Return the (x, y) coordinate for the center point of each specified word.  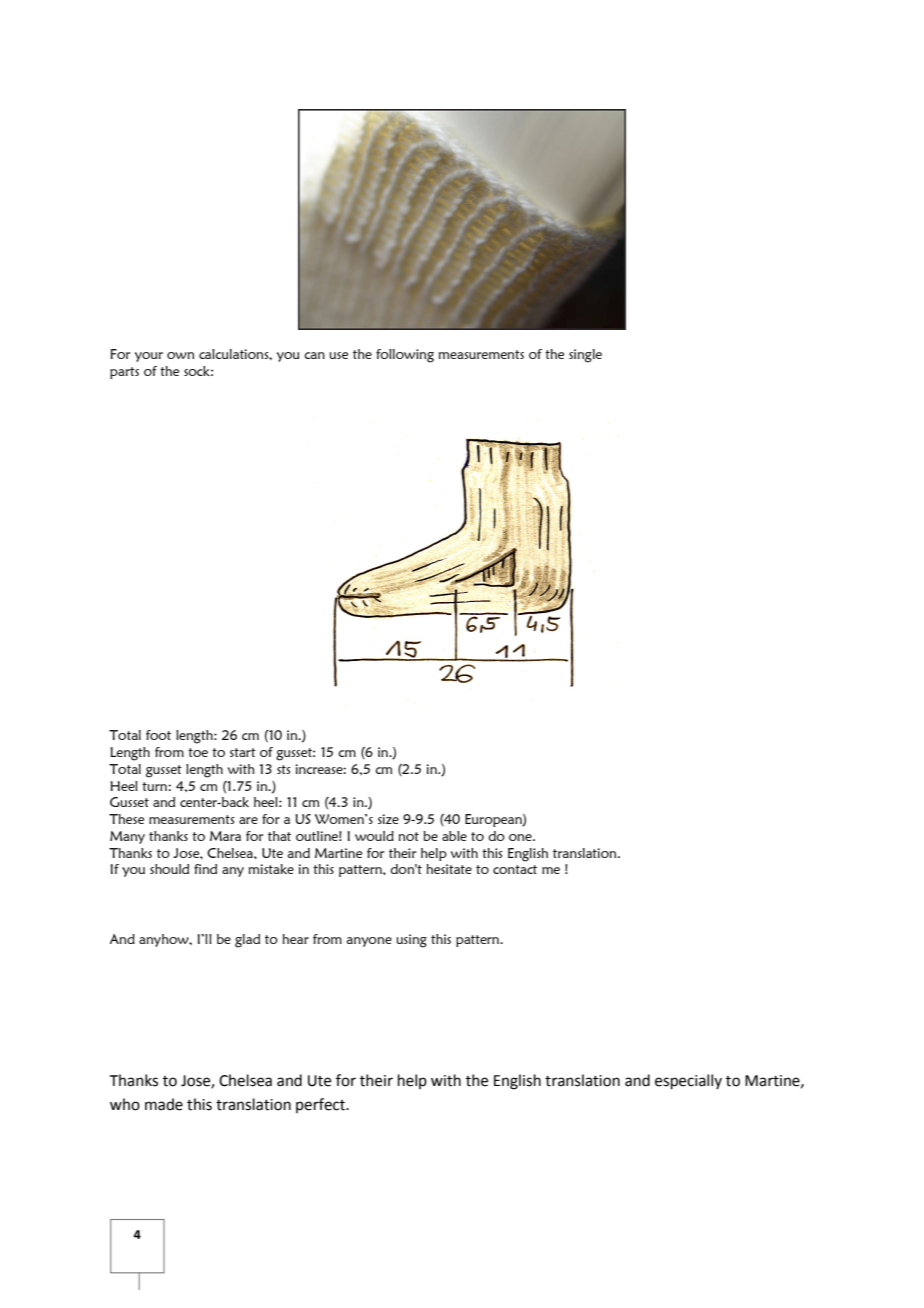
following (405, 356)
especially (688, 1081)
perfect (322, 1105)
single (585, 356)
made (164, 1104)
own (180, 355)
